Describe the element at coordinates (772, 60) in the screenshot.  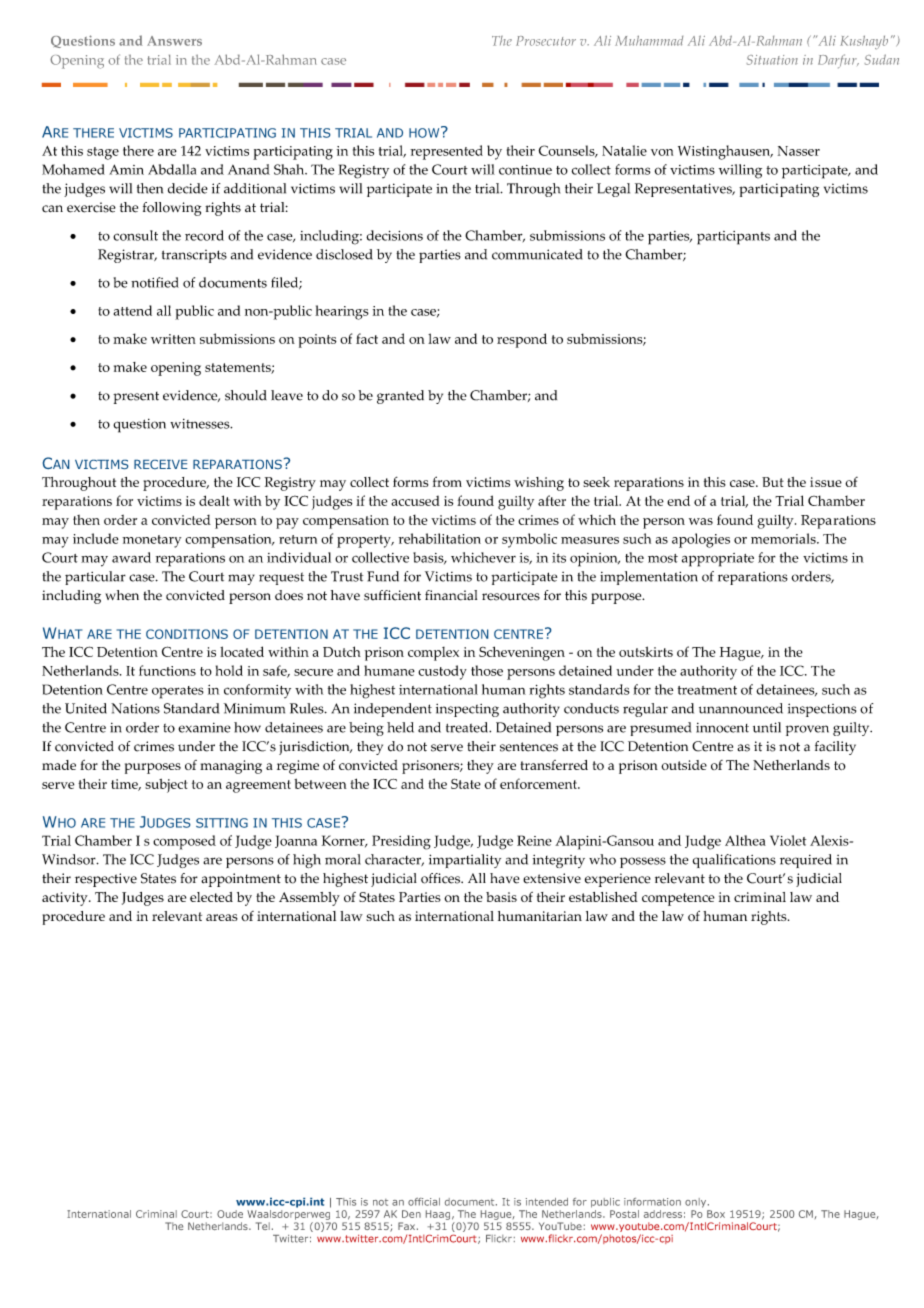
I see `Situation` at that location.
